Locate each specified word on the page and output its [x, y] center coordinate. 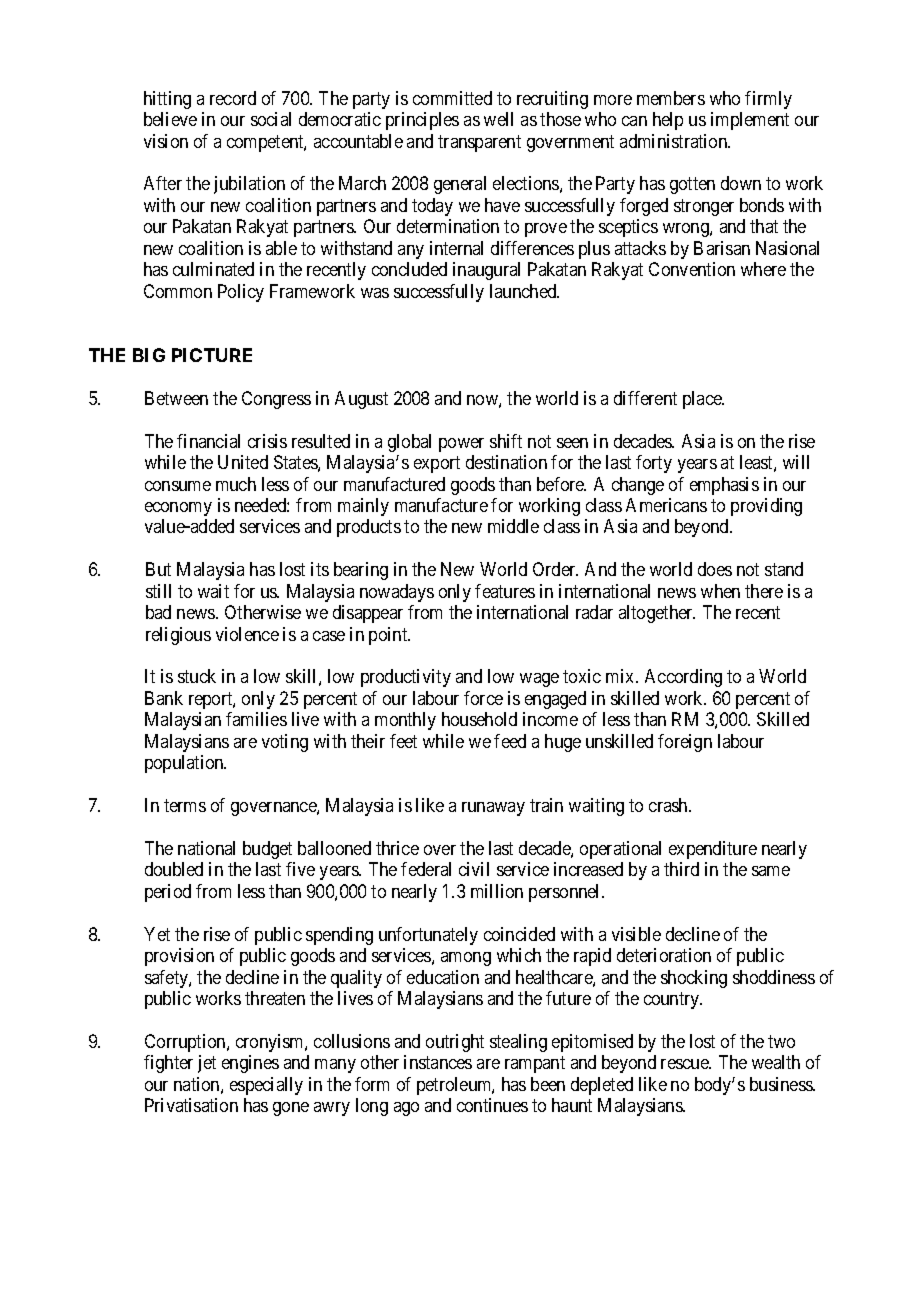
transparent [479, 143]
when [720, 591]
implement [750, 121]
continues [492, 1105]
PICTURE [212, 355]
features [505, 591]
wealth [776, 1062]
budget [267, 850]
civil [474, 869]
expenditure [713, 850]
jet [207, 1064]
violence [247, 634]
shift [506, 441]
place [703, 400]
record [233, 98]
